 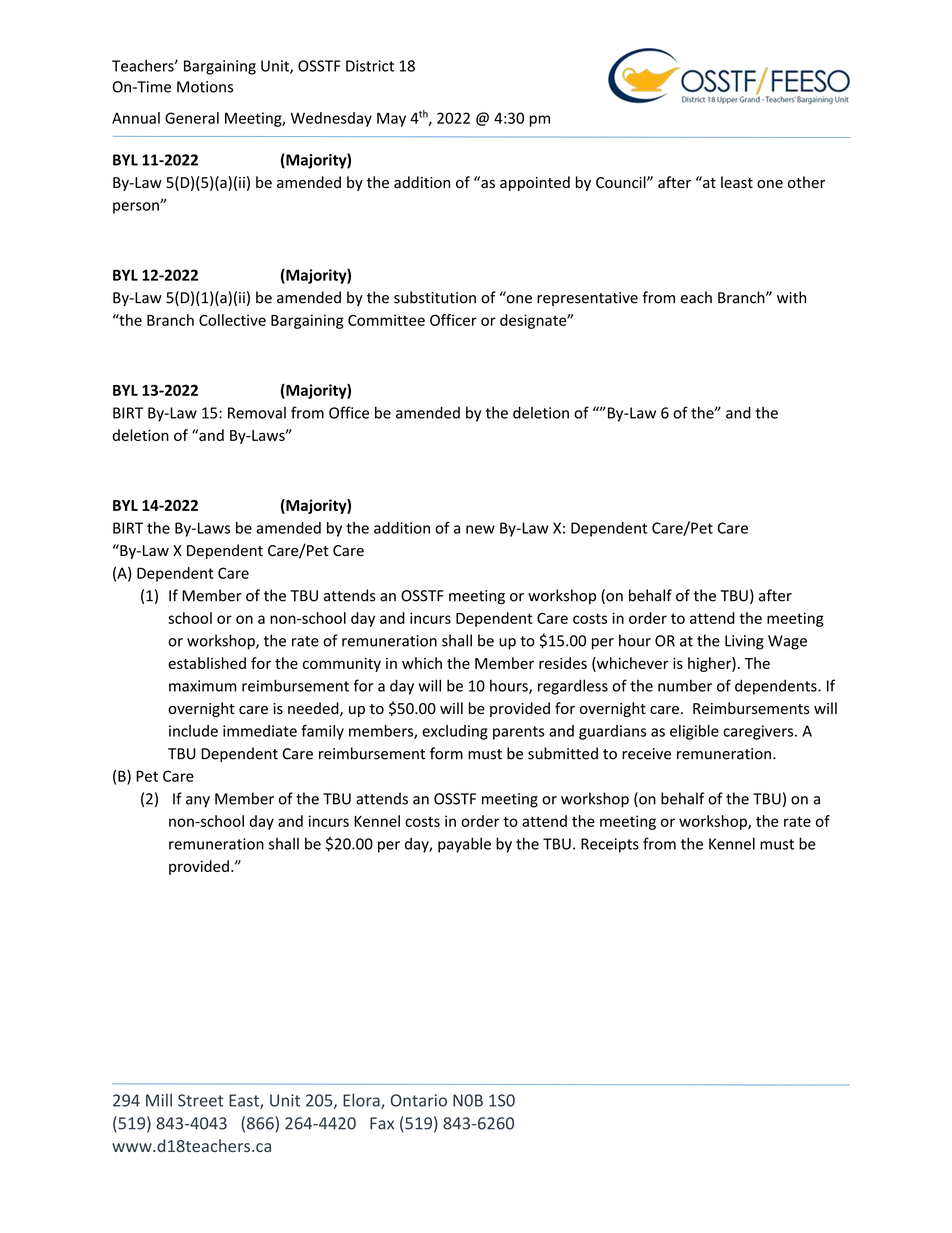 I want to click on May, so click(x=391, y=119).
